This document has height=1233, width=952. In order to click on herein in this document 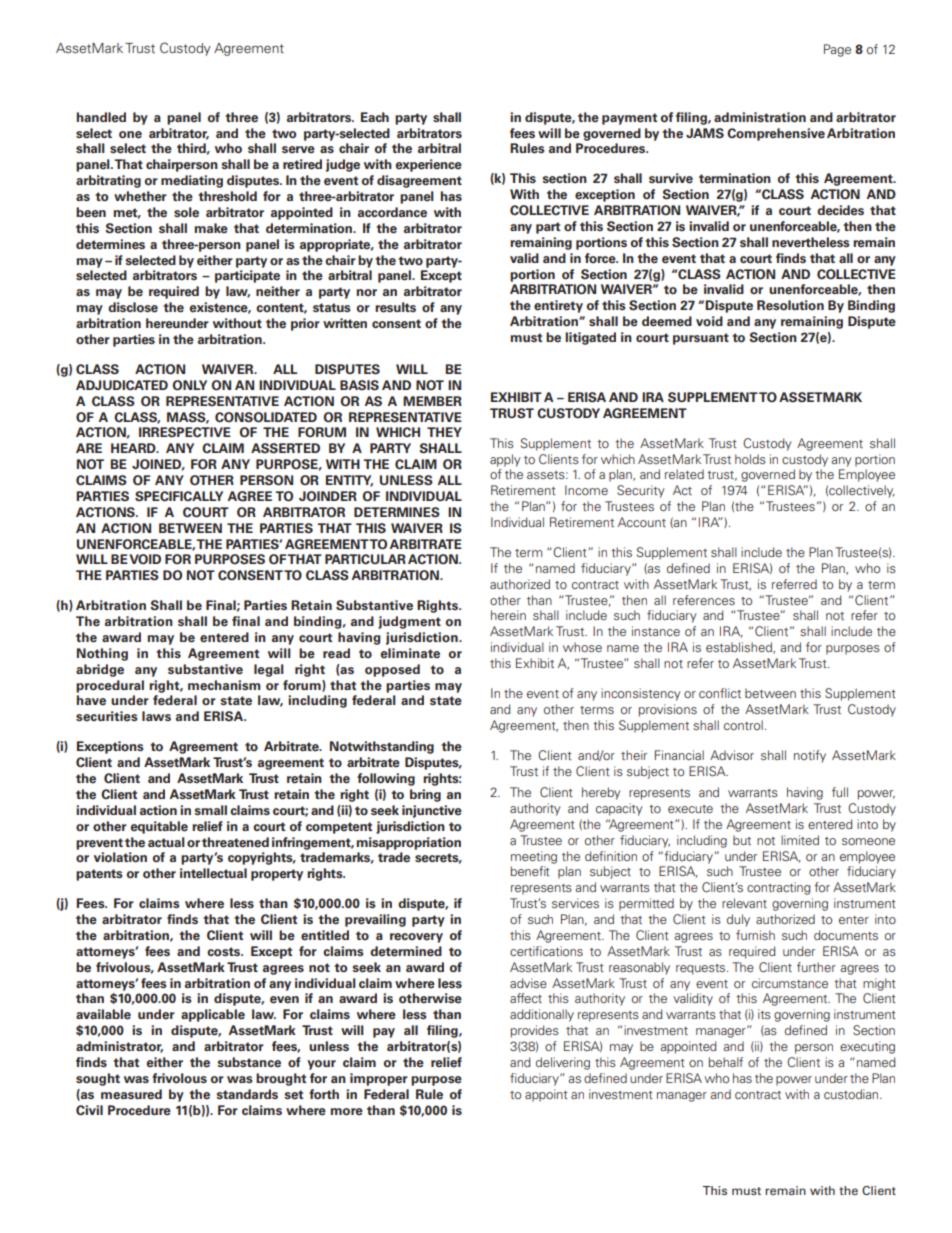, I will do `click(508, 615)`.
